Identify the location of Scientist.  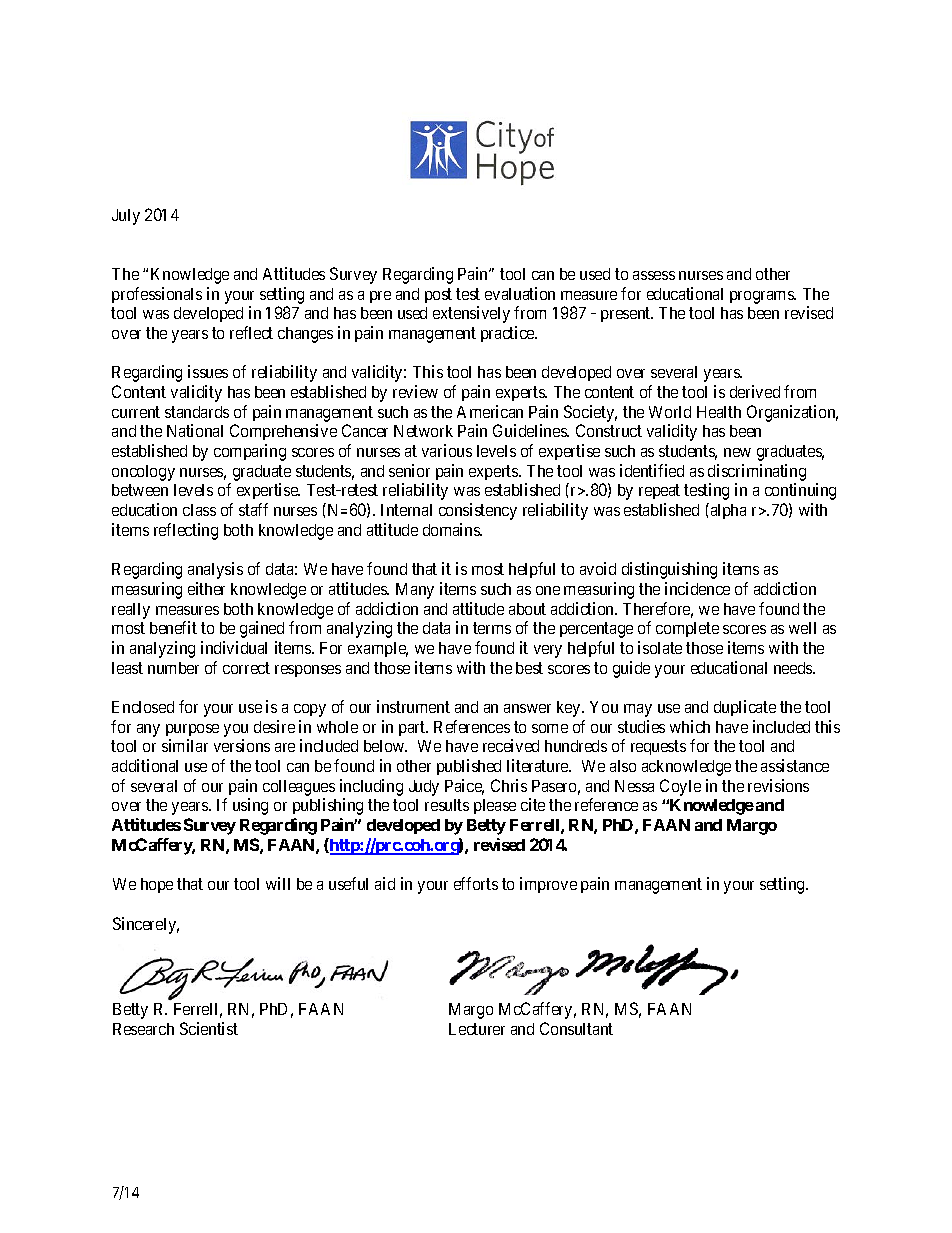
(209, 1028).
